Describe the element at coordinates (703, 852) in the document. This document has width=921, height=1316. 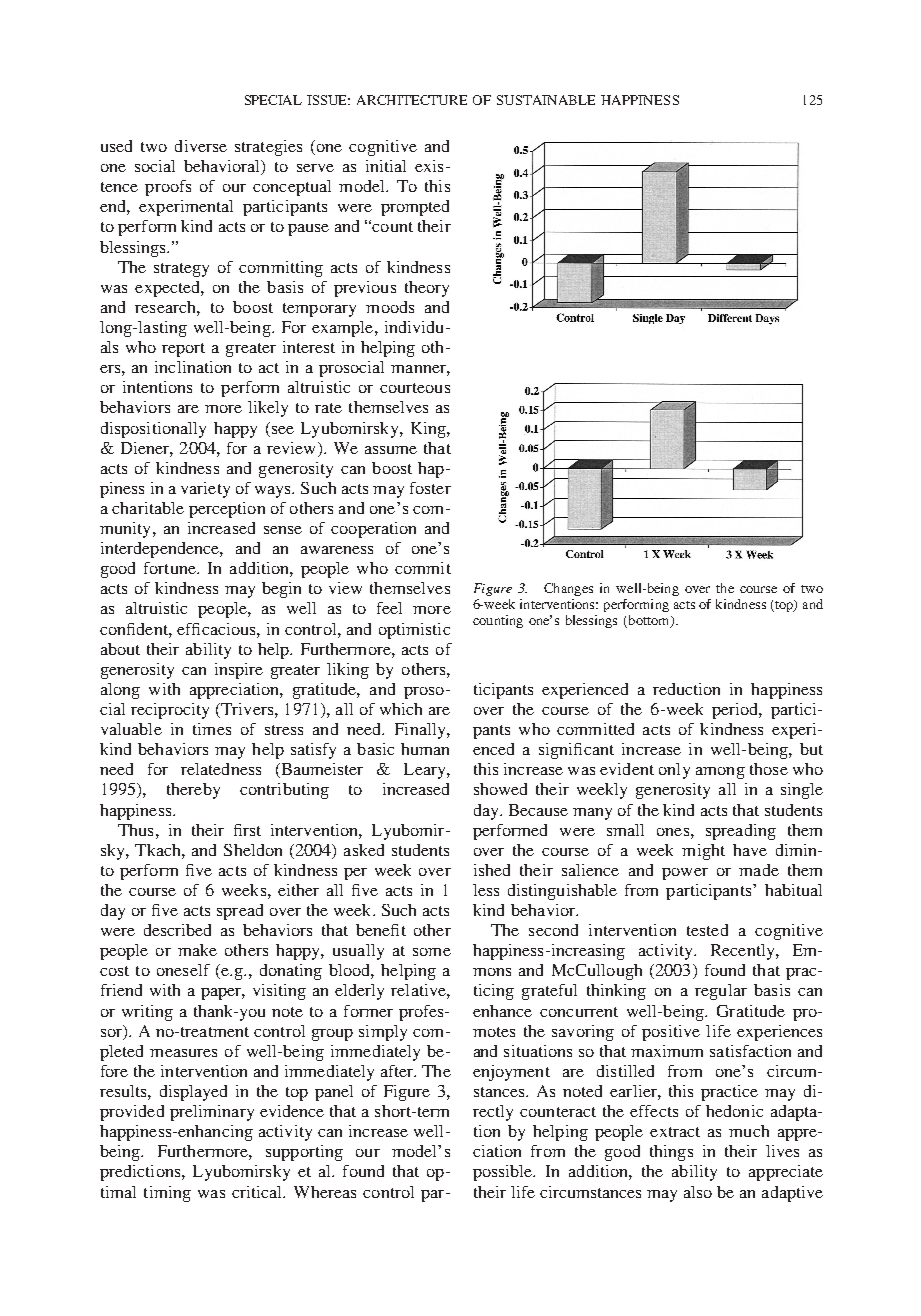
I see `might` at that location.
